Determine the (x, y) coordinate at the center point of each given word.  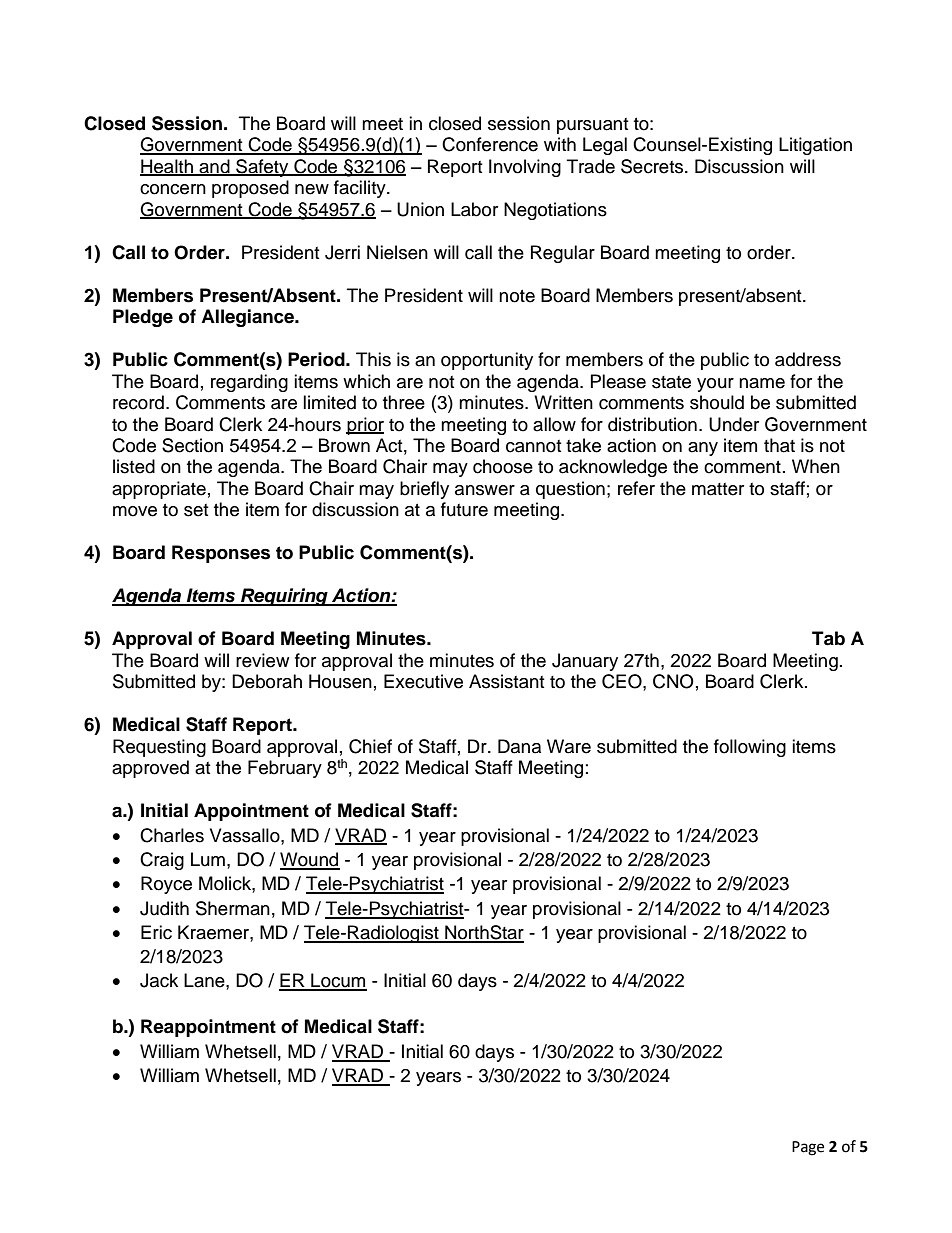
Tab (828, 638)
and (214, 167)
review (262, 660)
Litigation (815, 146)
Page (808, 1148)
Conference (490, 144)
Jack (159, 980)
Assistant (506, 681)
